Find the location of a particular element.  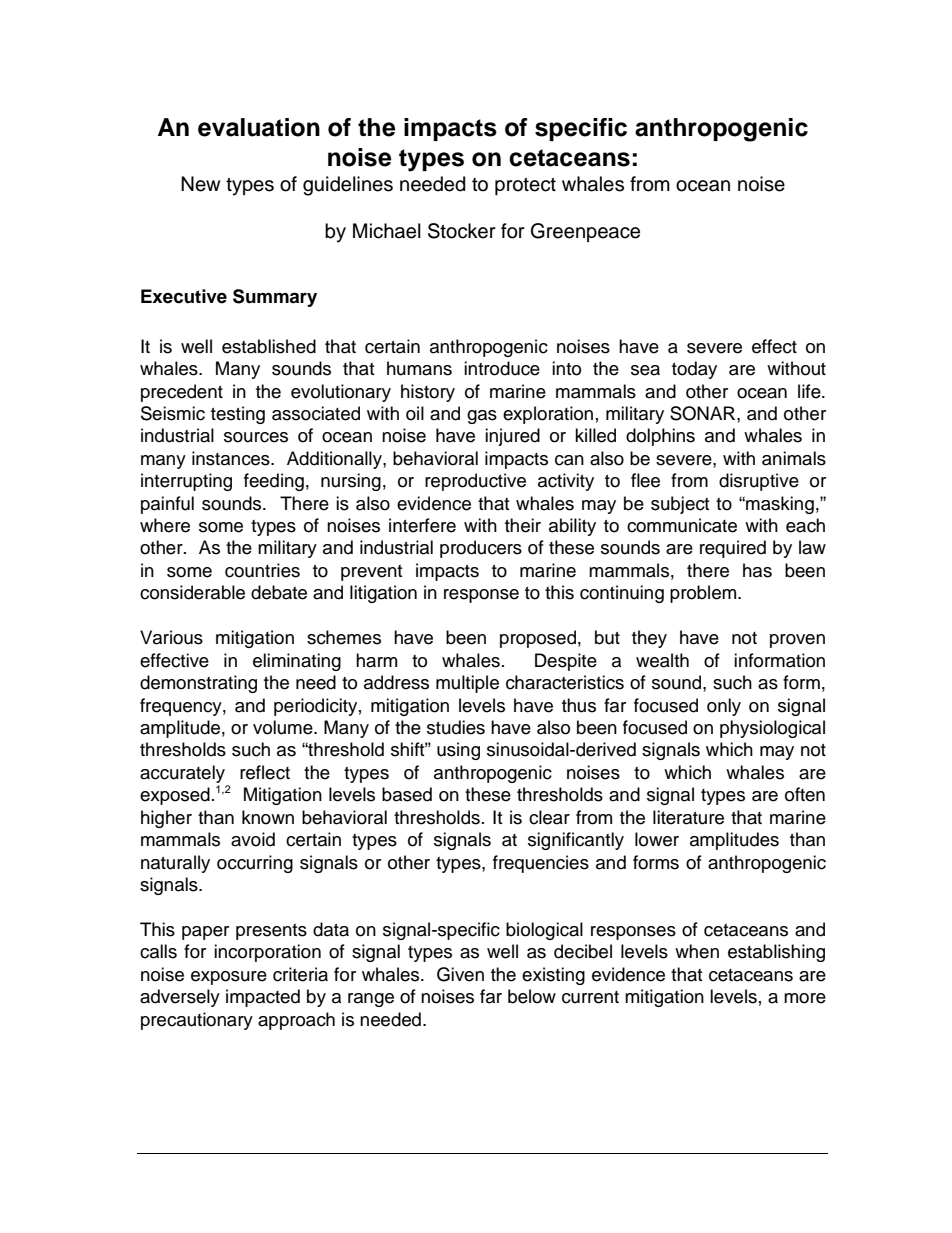

producers is located at coordinates (481, 549).
